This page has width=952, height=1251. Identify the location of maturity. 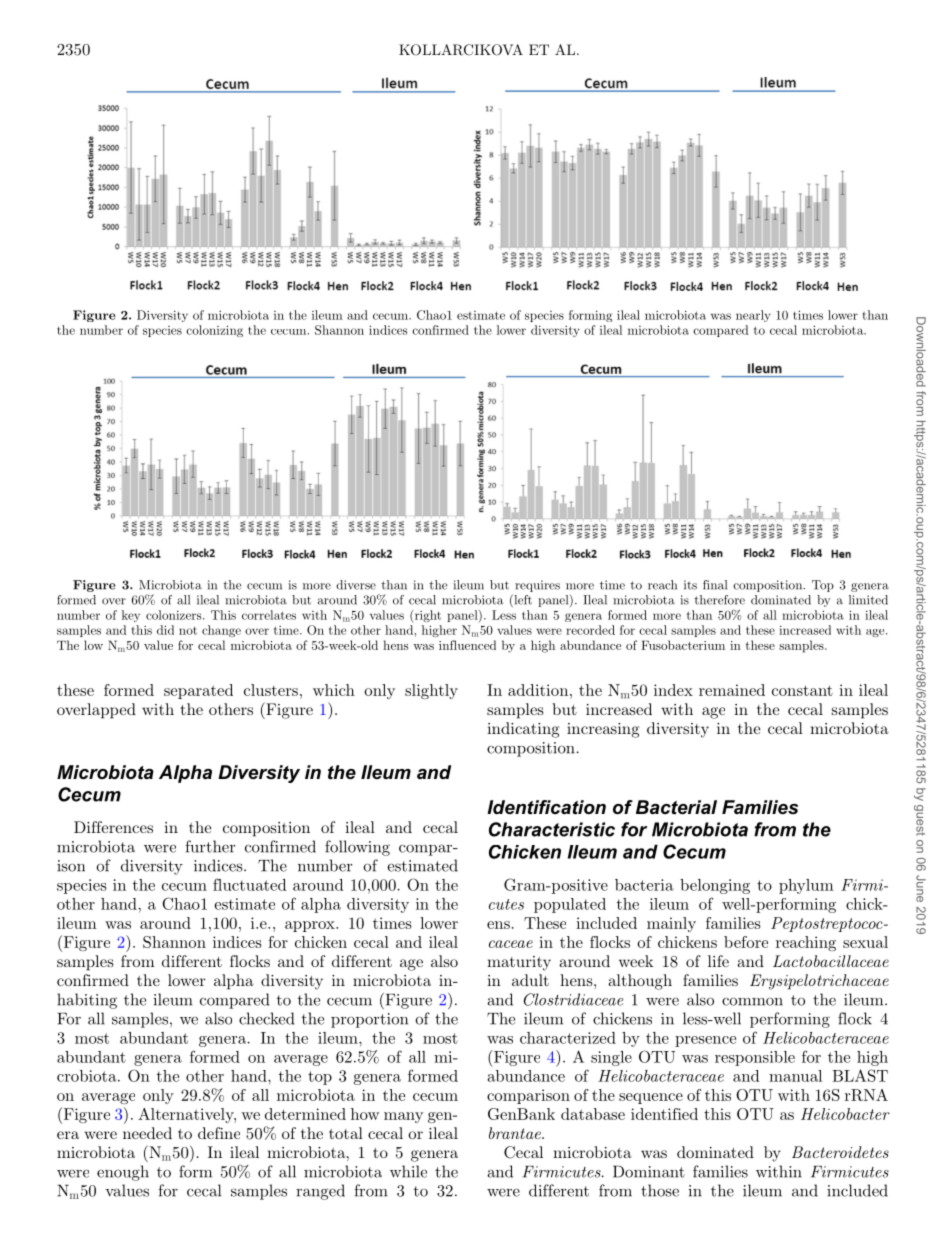
(519, 963).
